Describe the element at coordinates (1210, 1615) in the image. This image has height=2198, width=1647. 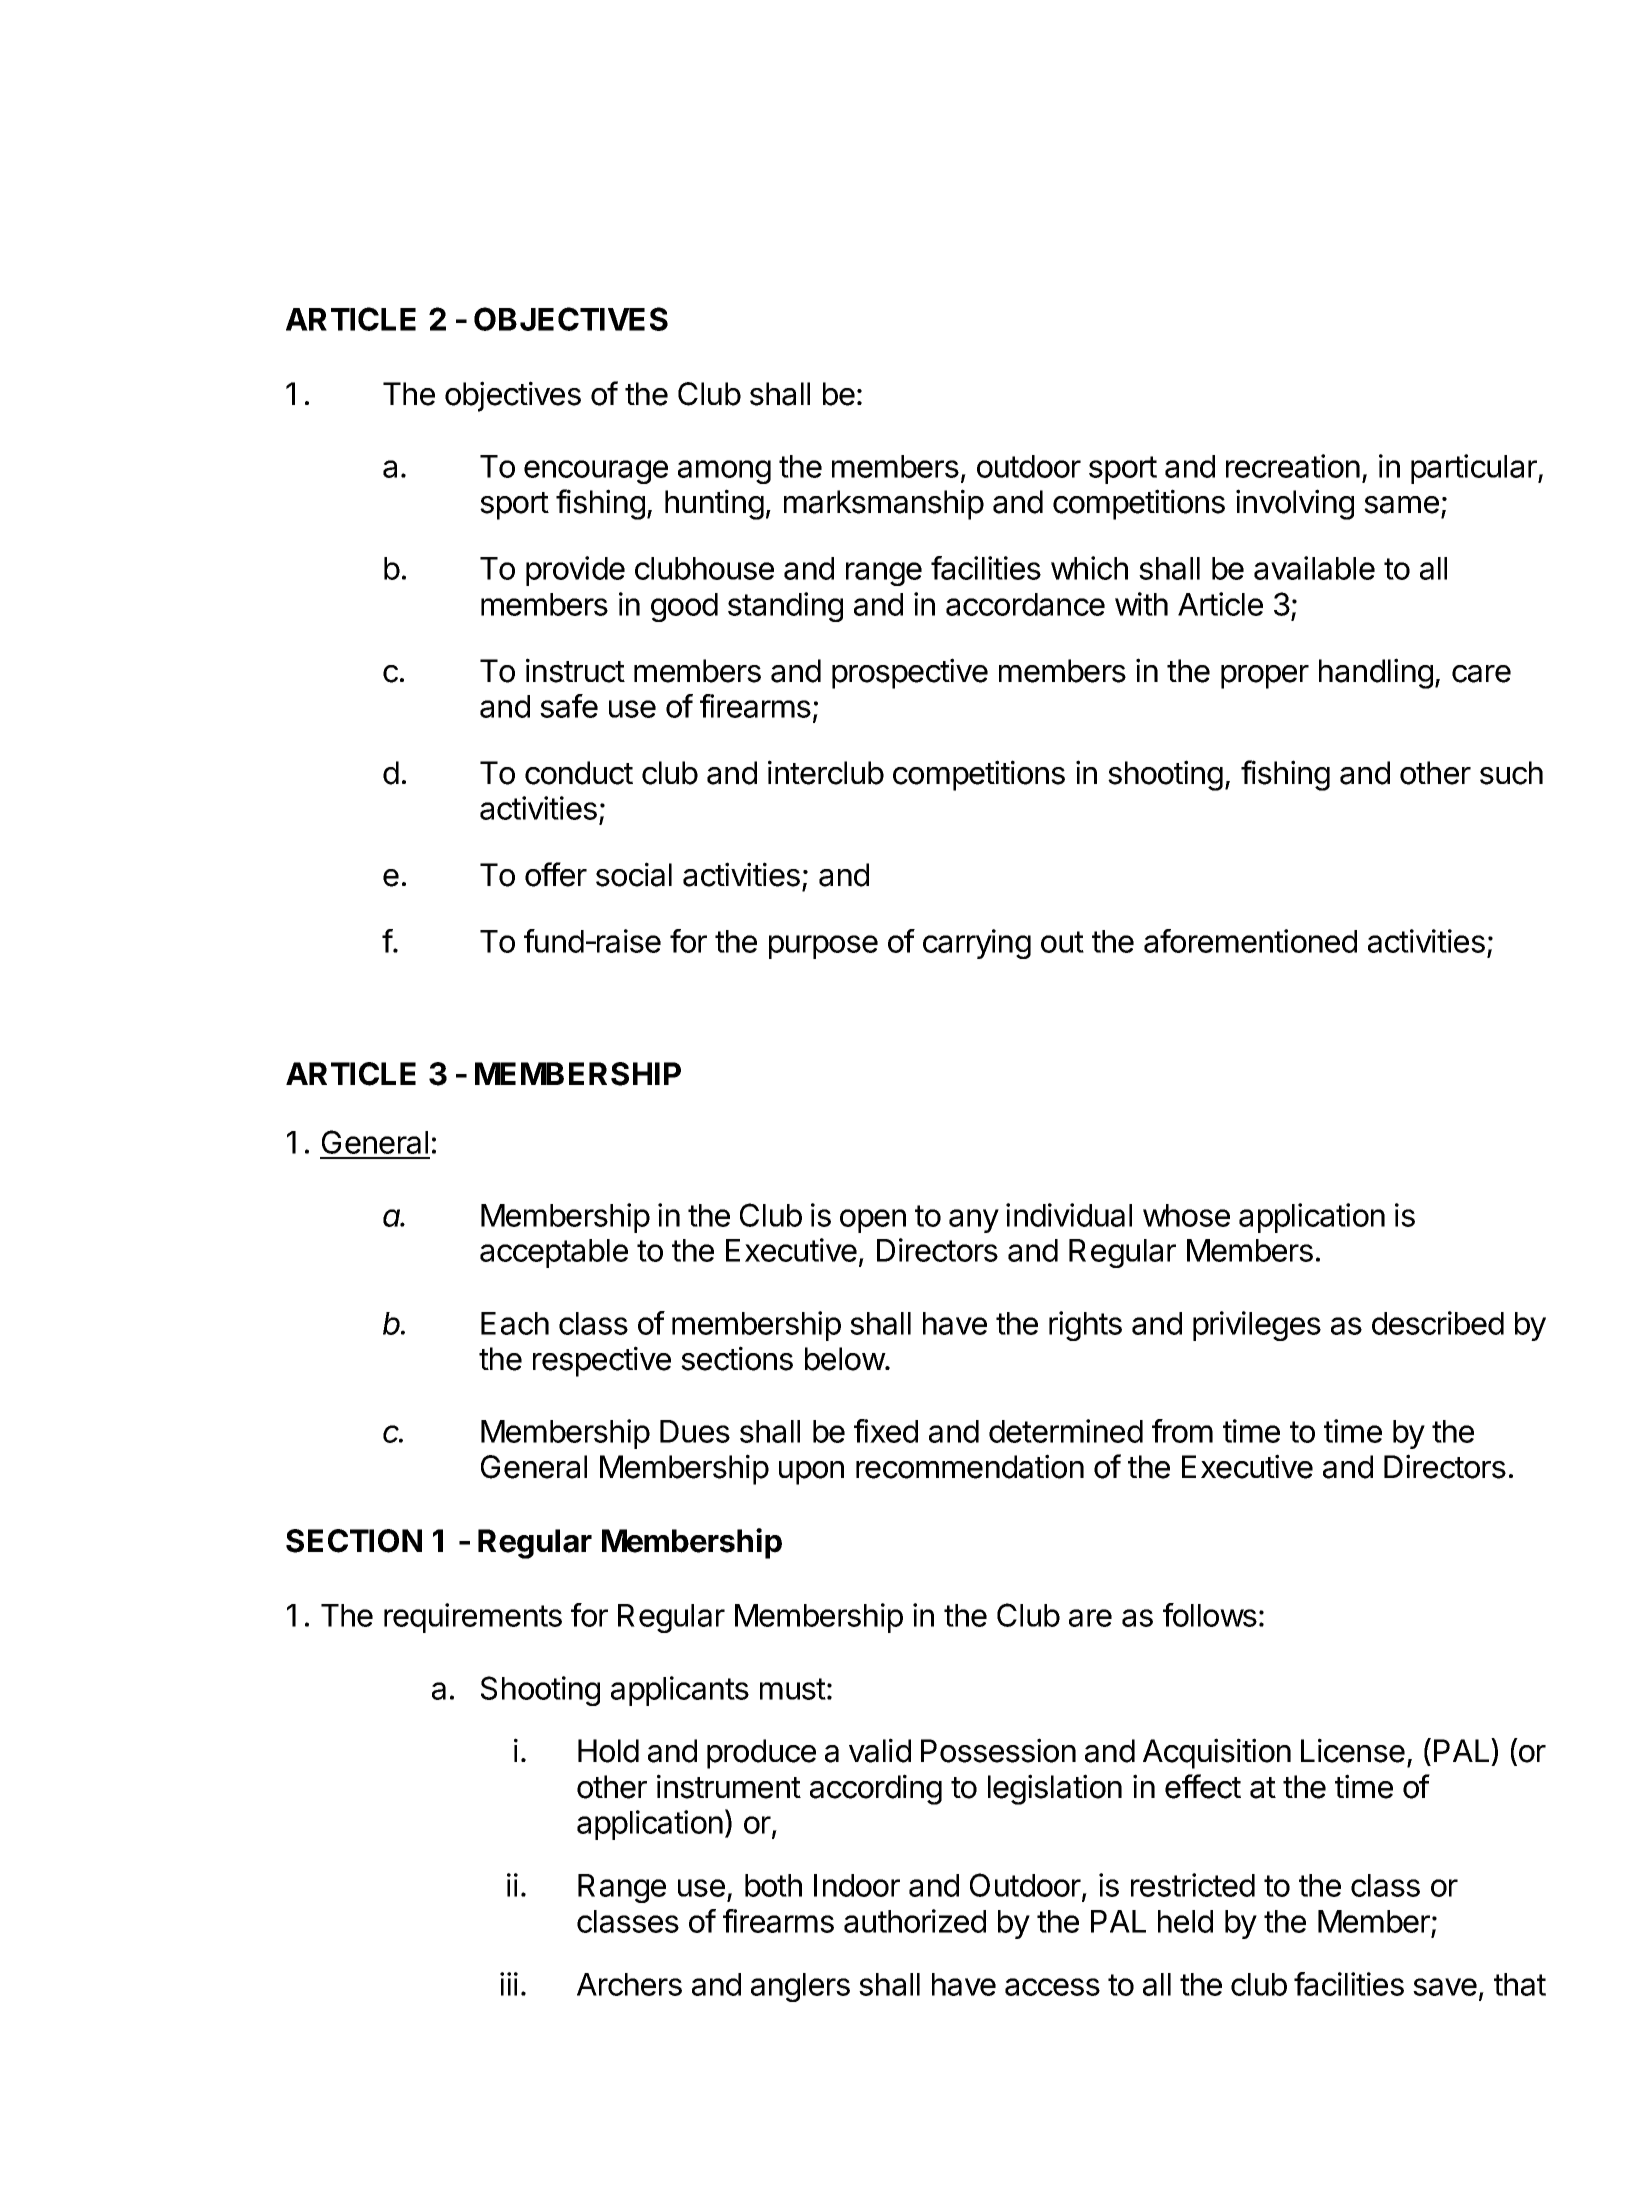
I see `follows` at that location.
